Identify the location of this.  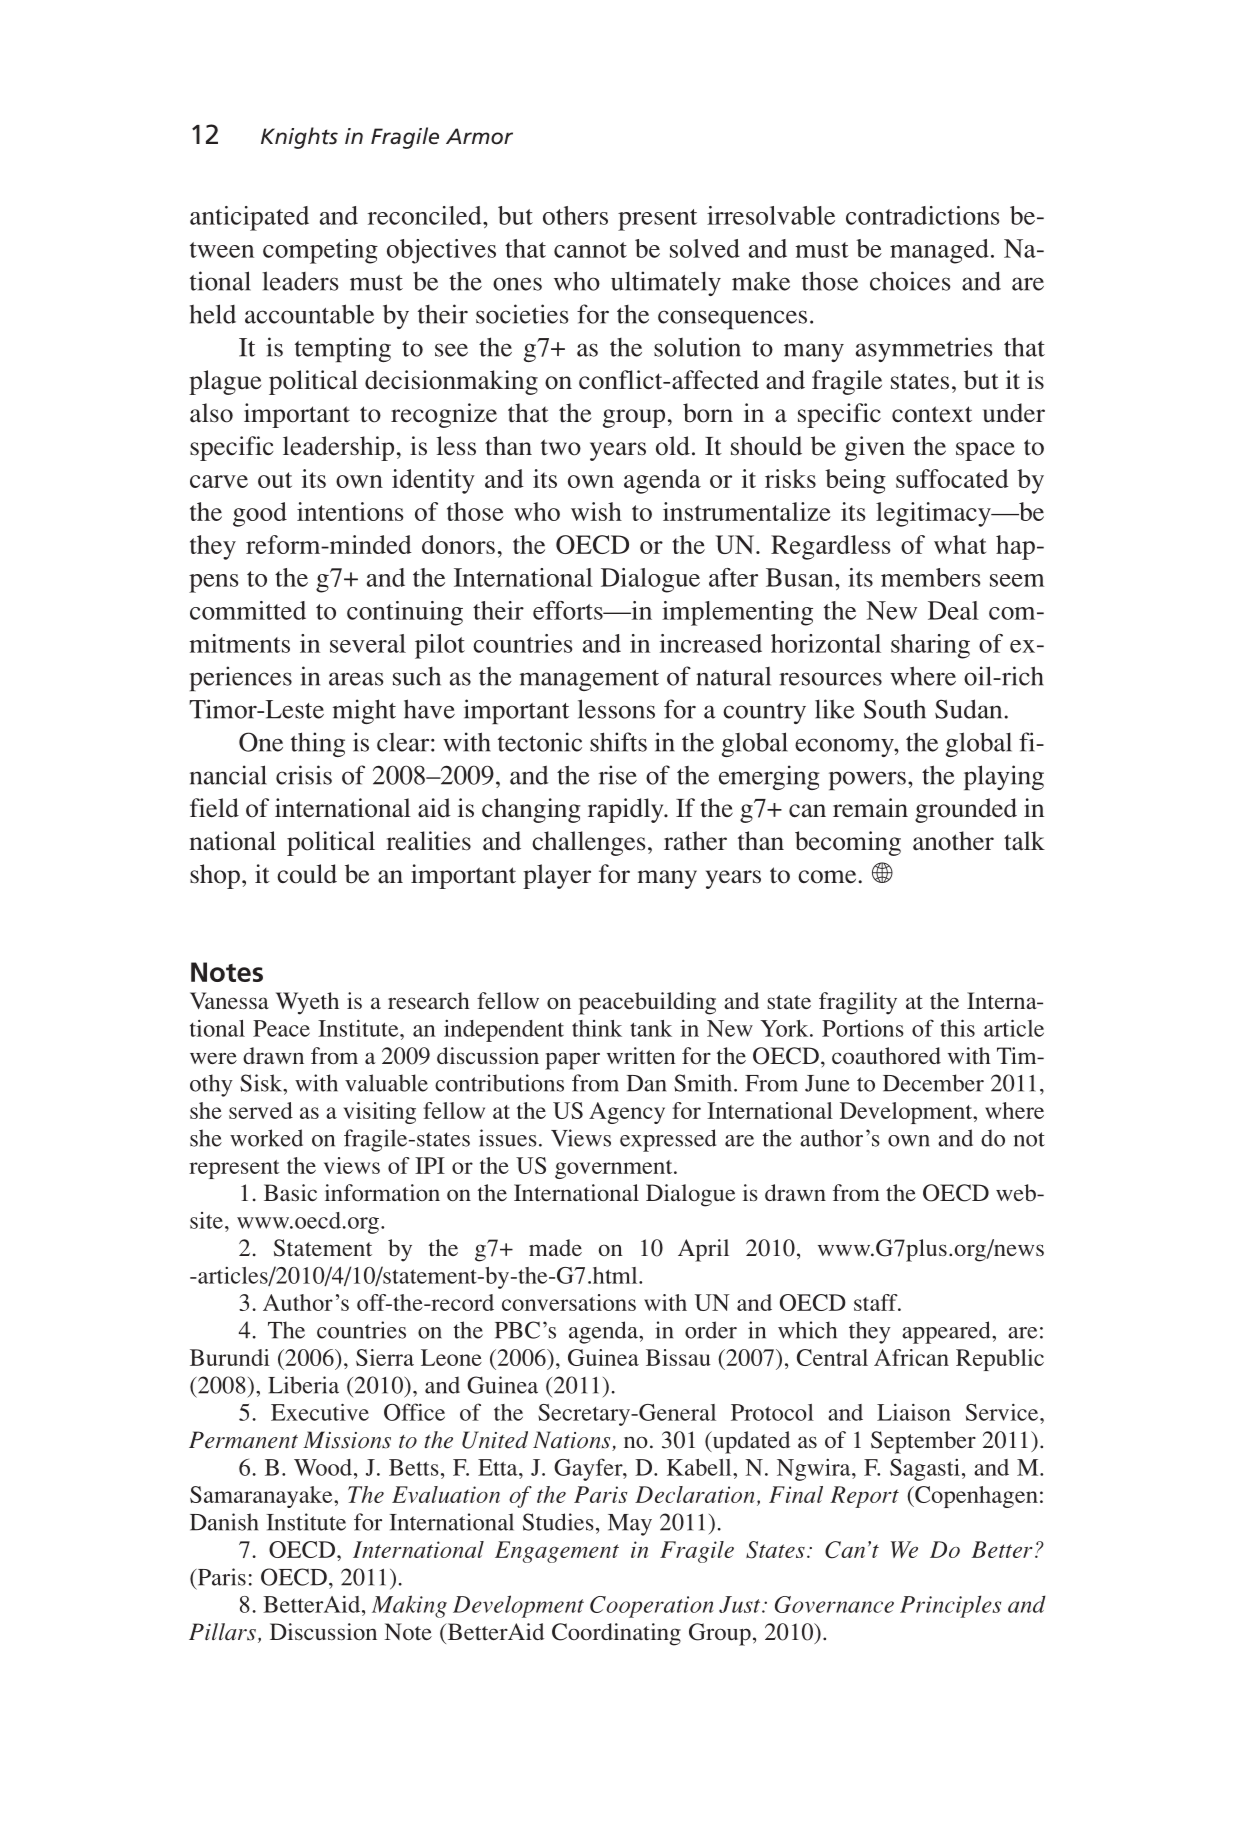
(957, 1028).
